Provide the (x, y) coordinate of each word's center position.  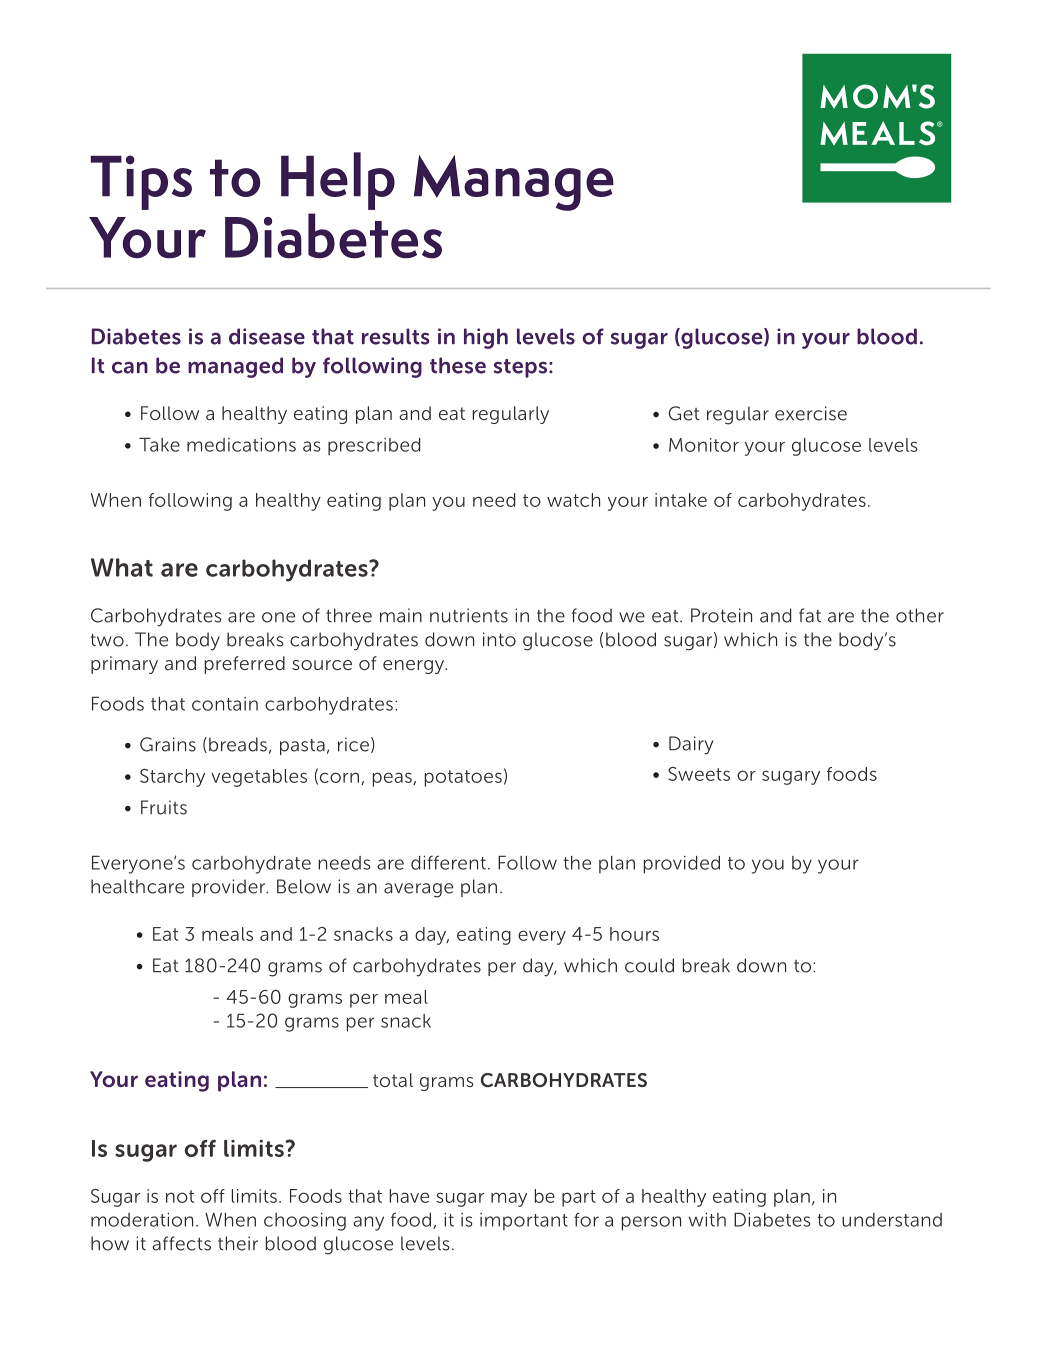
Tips (141, 182)
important (524, 1222)
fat (810, 615)
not (180, 1196)
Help (338, 181)
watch (573, 500)
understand (892, 1220)
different (448, 862)
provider (230, 888)
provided (682, 865)
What (122, 567)
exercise (811, 413)
